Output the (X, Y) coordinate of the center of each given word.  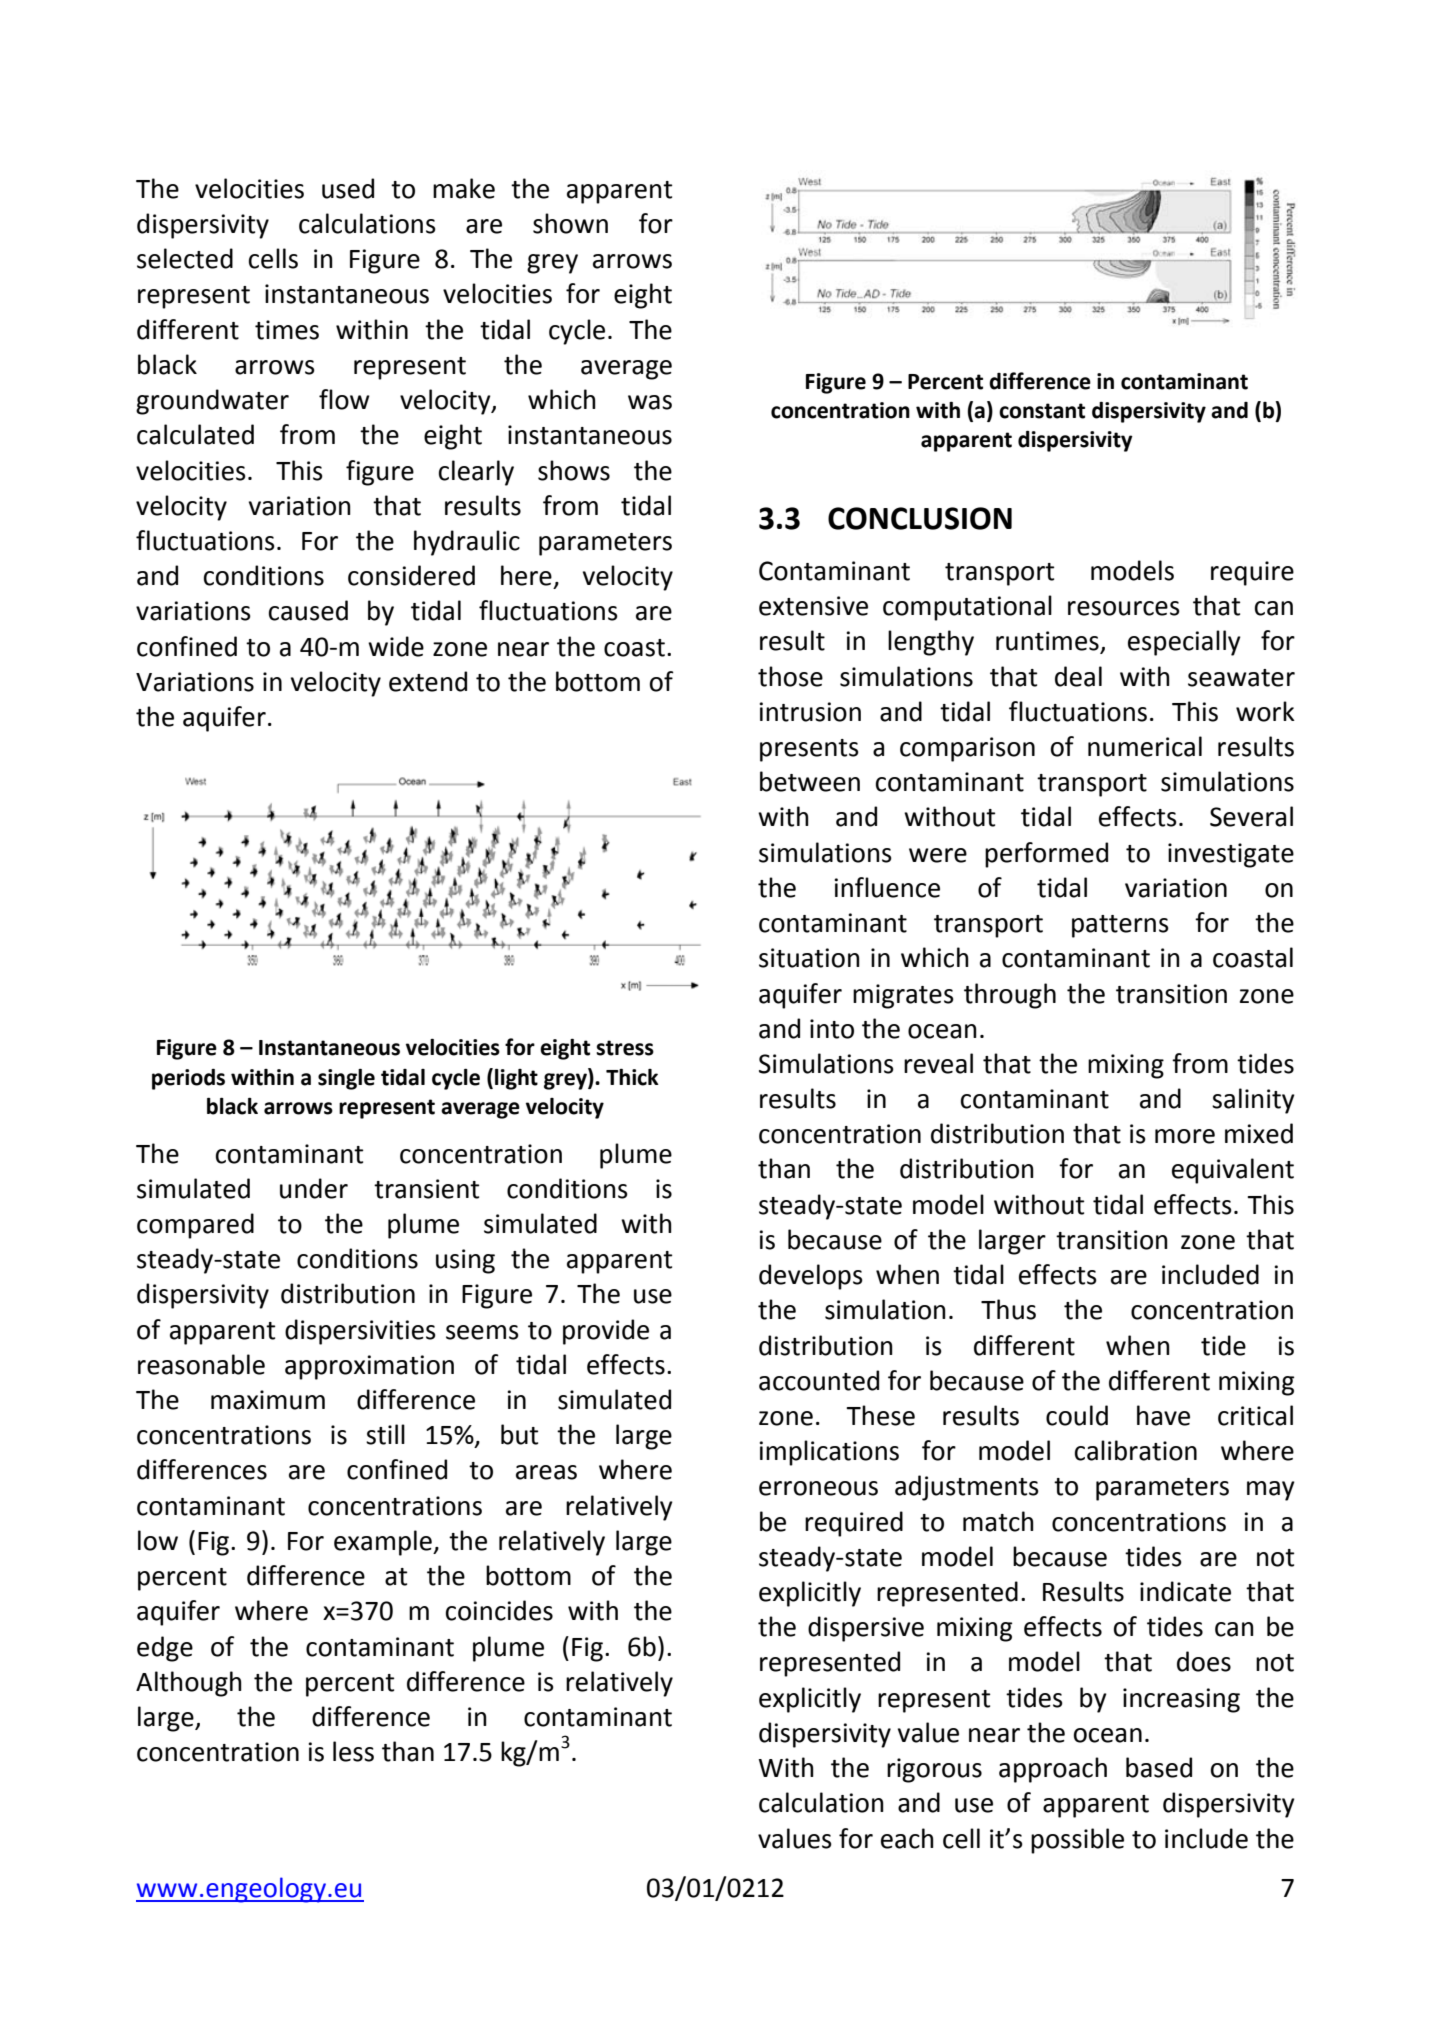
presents (809, 750)
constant (1042, 411)
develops (811, 1277)
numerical (1145, 746)
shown (570, 223)
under (314, 1188)
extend (428, 681)
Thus (1008, 1309)
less (353, 1751)
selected (185, 258)
